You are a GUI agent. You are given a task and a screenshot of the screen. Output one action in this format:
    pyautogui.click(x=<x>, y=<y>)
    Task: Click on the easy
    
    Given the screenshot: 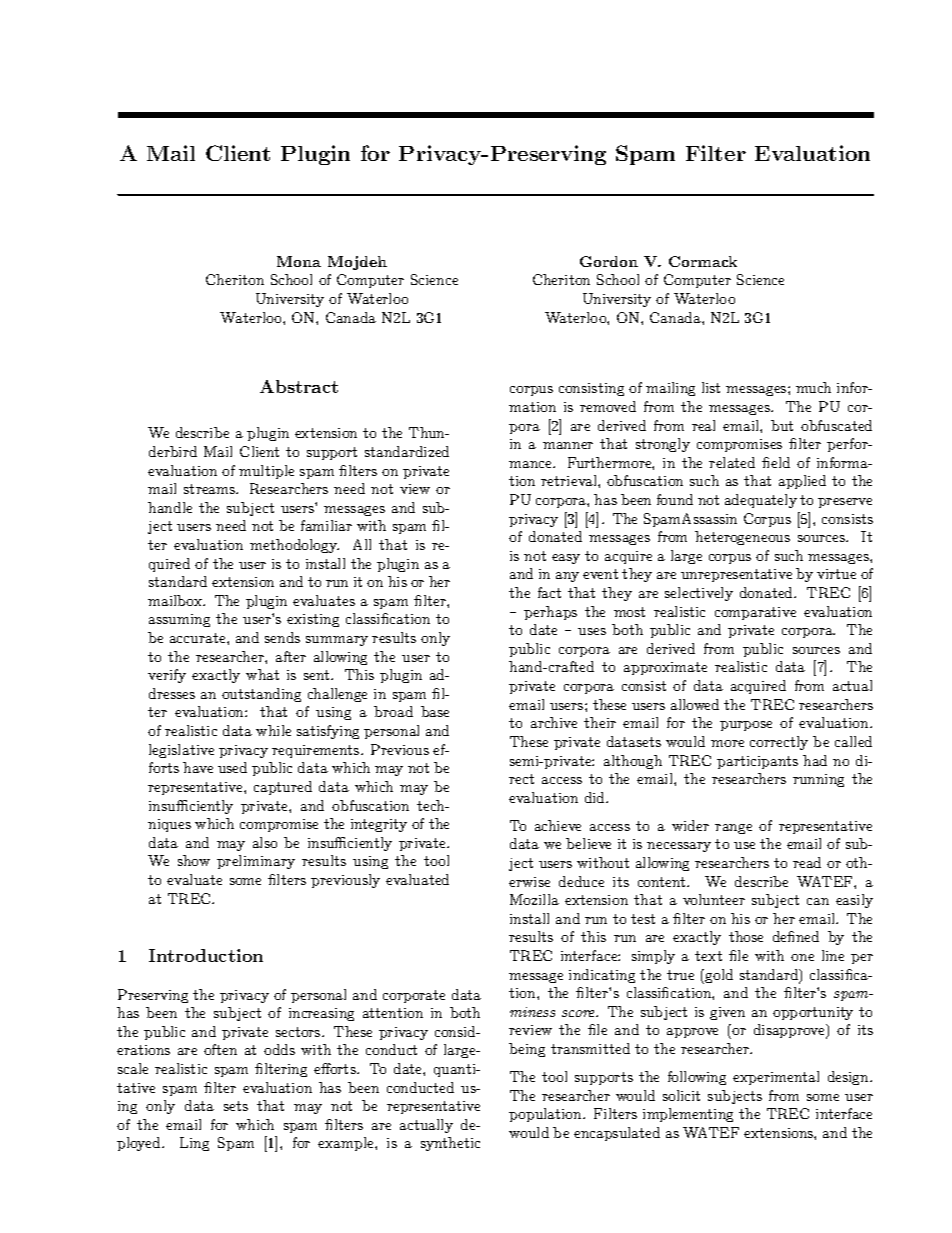 What is the action you would take?
    pyautogui.click(x=566, y=559)
